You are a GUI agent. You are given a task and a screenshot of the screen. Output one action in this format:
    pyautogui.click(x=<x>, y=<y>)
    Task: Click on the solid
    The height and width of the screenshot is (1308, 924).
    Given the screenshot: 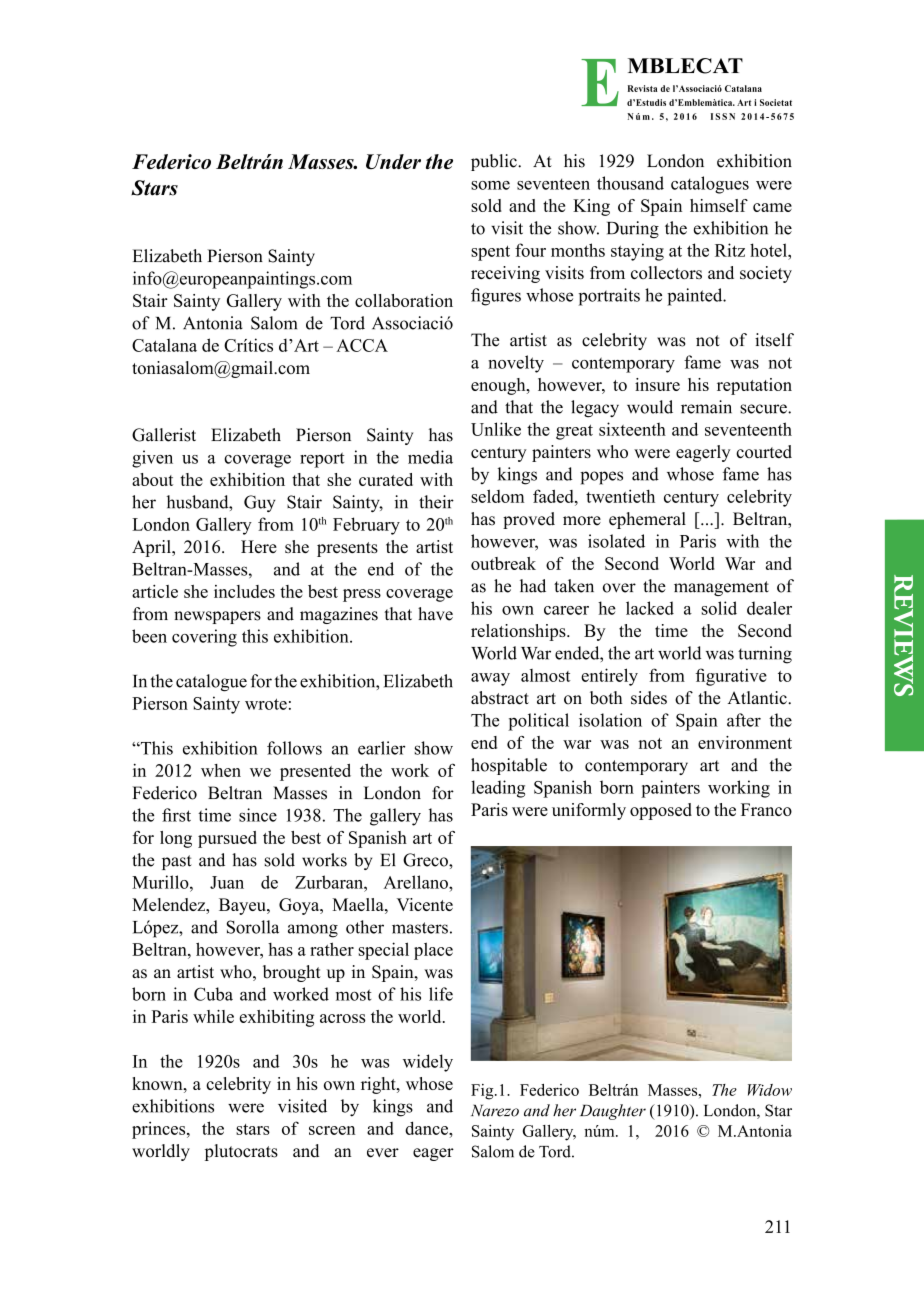 What is the action you would take?
    pyautogui.click(x=719, y=608)
